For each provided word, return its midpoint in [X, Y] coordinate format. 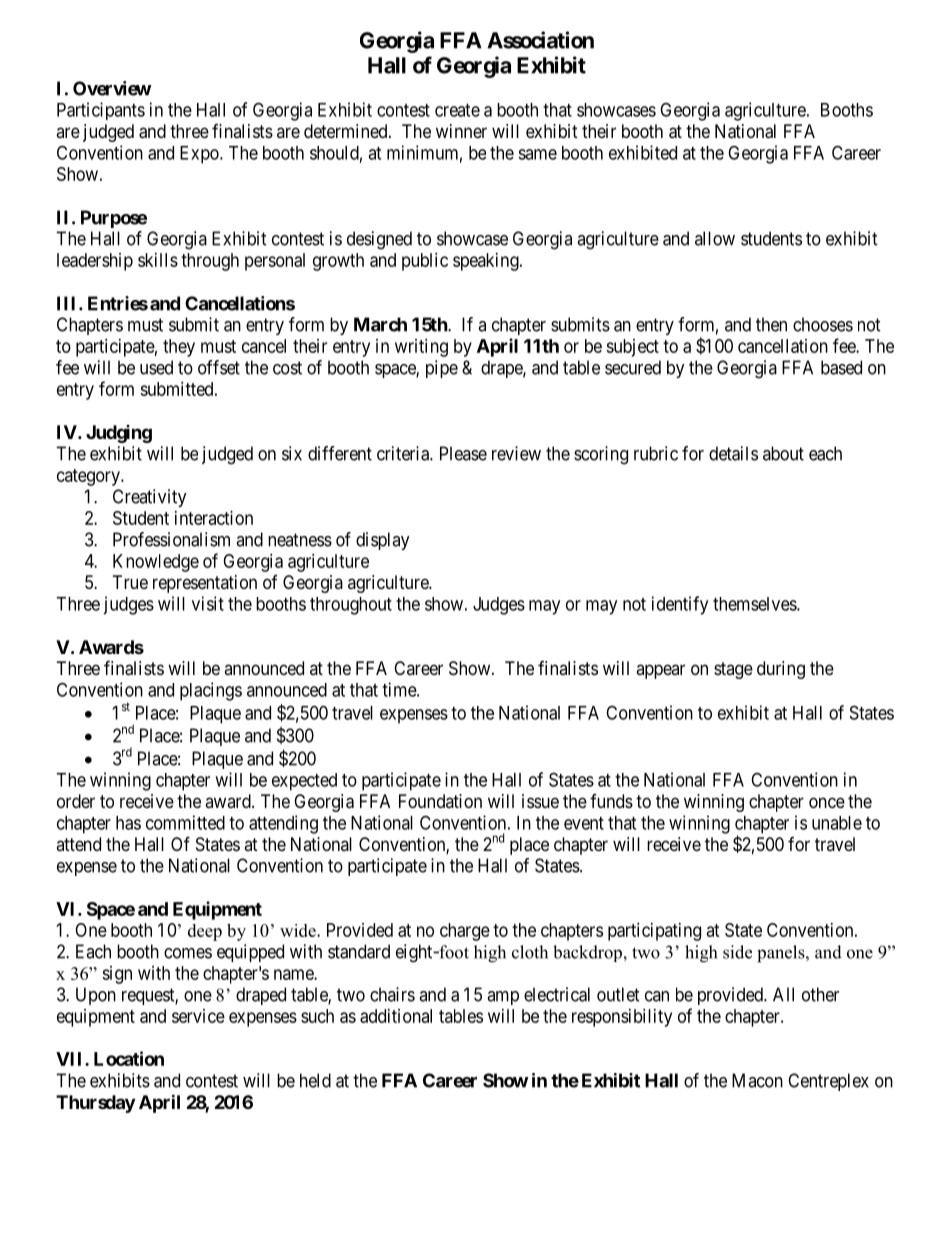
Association [540, 40]
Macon [757, 1080]
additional [396, 1016]
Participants [101, 111]
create [457, 110]
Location [129, 1058]
